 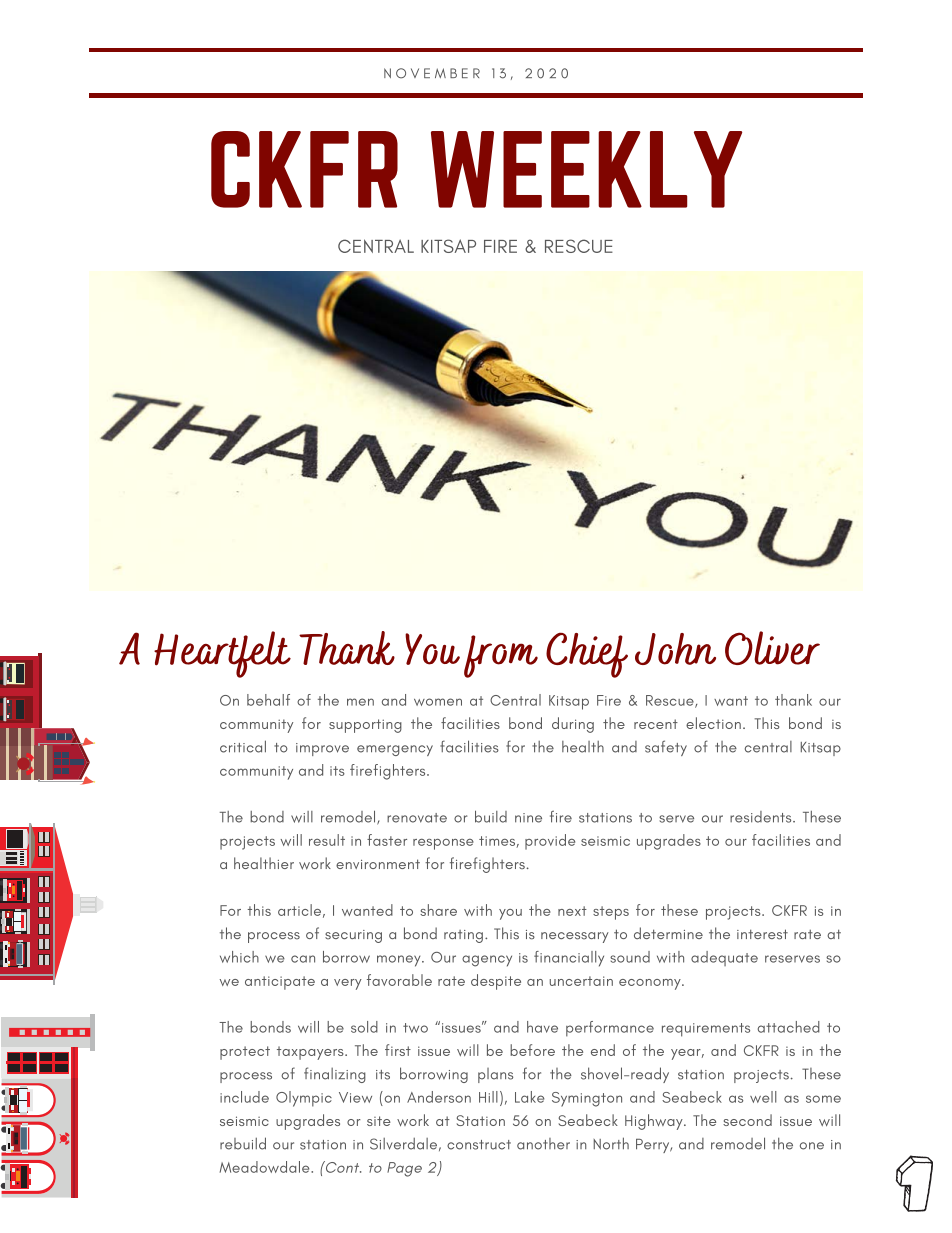 I want to click on second, so click(x=747, y=1120).
